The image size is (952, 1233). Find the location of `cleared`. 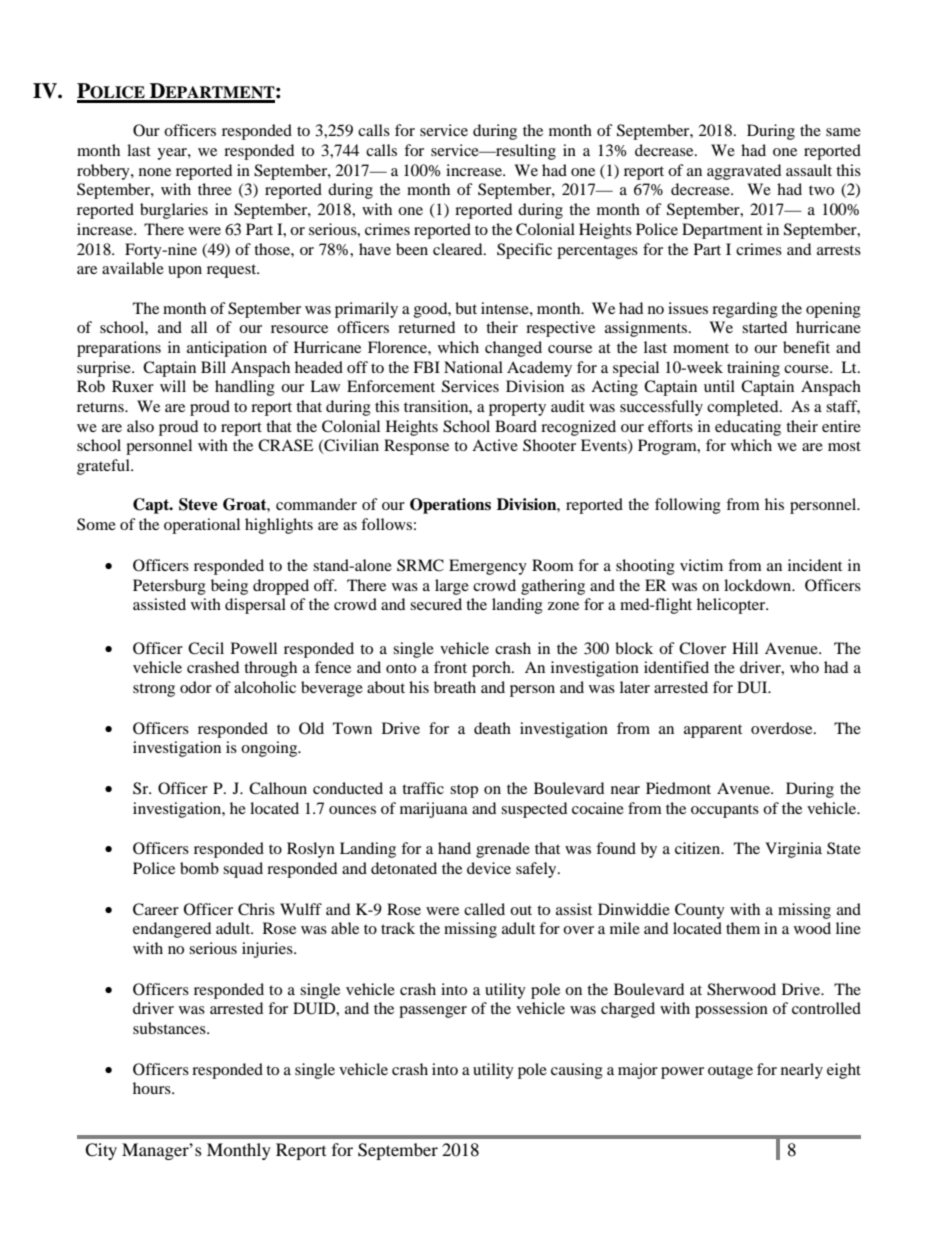

cleared is located at coordinates (459, 249).
